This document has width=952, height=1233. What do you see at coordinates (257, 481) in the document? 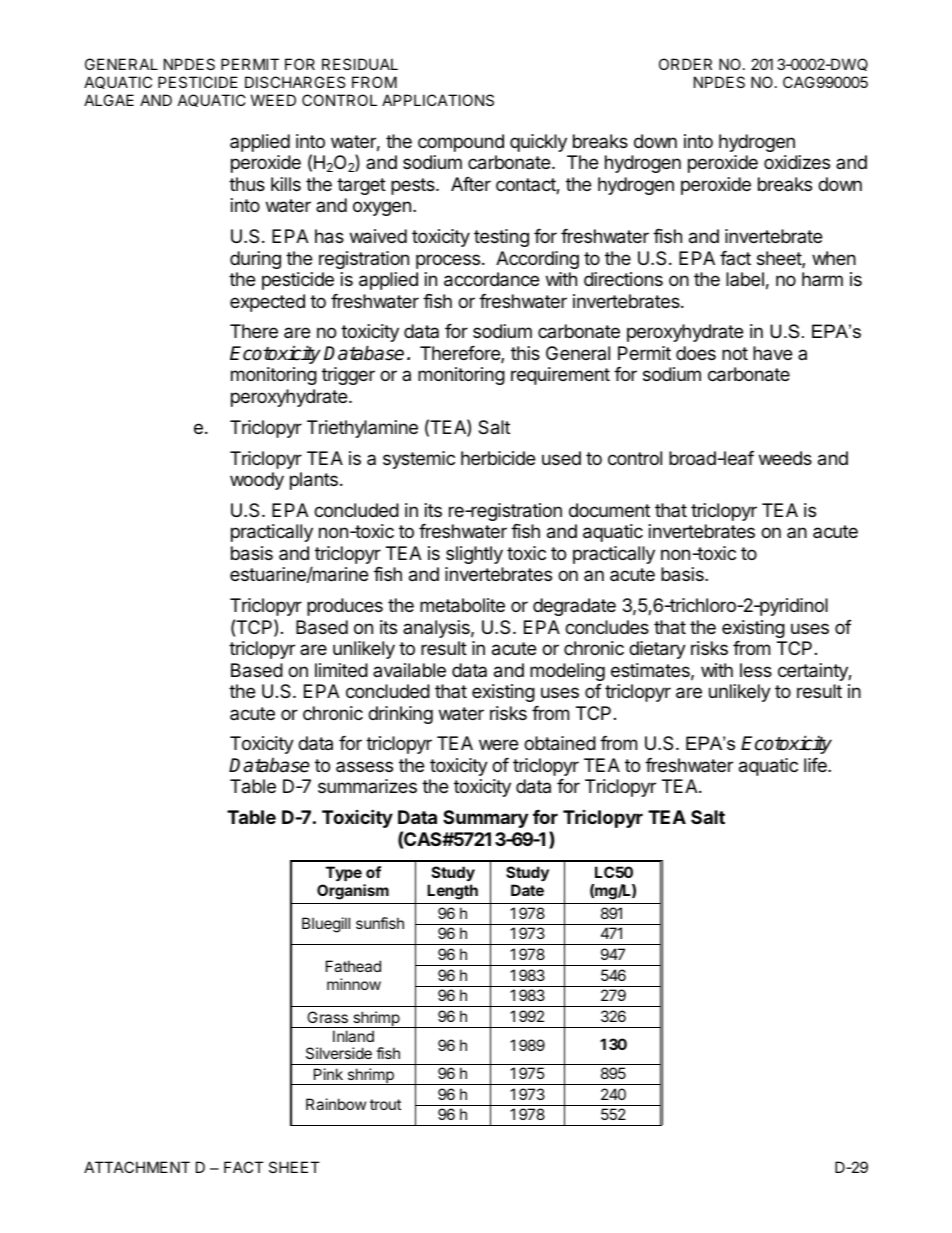
I see `woody` at bounding box center [257, 481].
